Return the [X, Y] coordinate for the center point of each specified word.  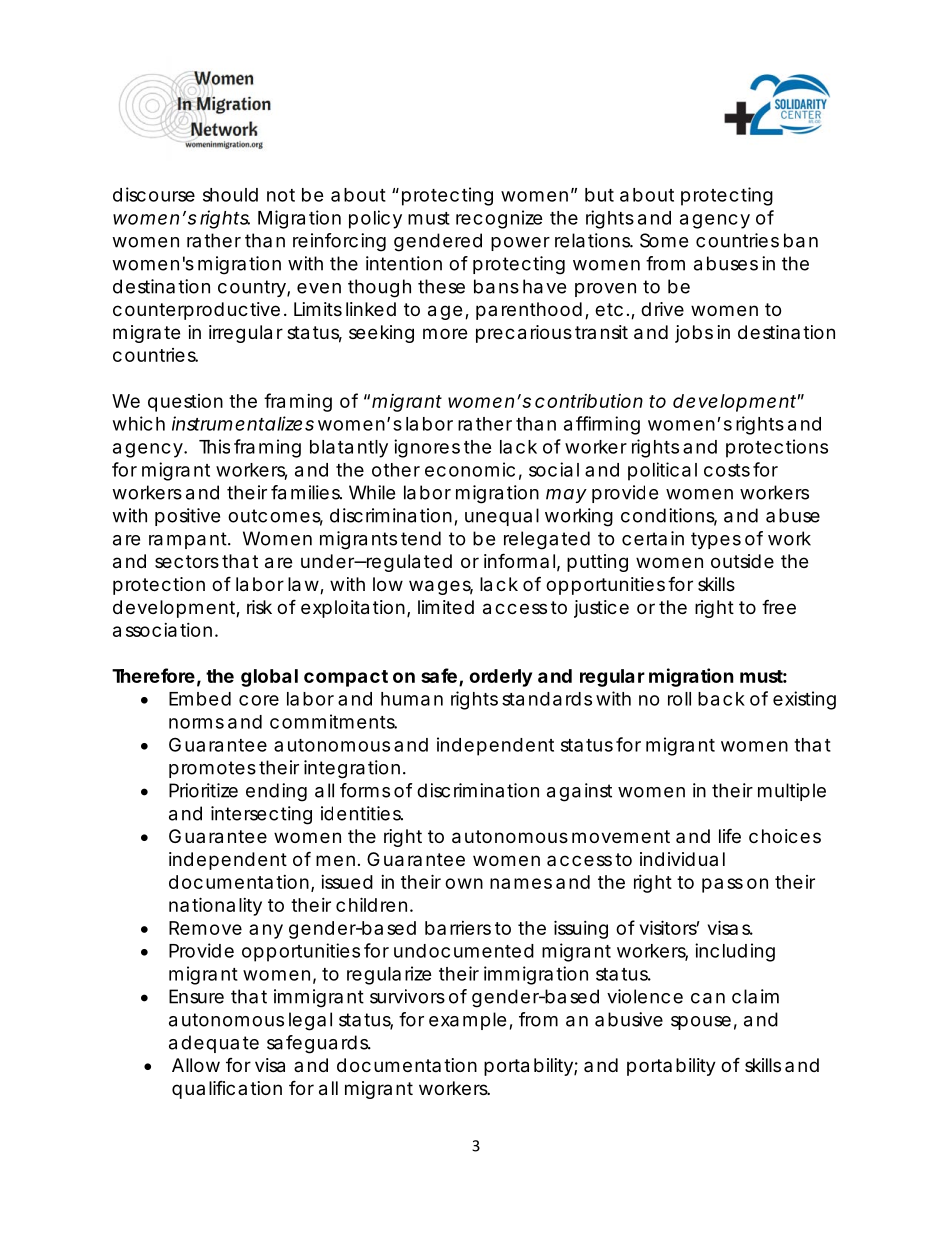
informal [519, 560]
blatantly [349, 449]
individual [682, 859]
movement [621, 836]
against [579, 792]
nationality [215, 906]
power [520, 244]
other [396, 470]
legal [310, 1021]
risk [259, 607]
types [716, 540]
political [662, 471]
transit [601, 332]
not [281, 195]
